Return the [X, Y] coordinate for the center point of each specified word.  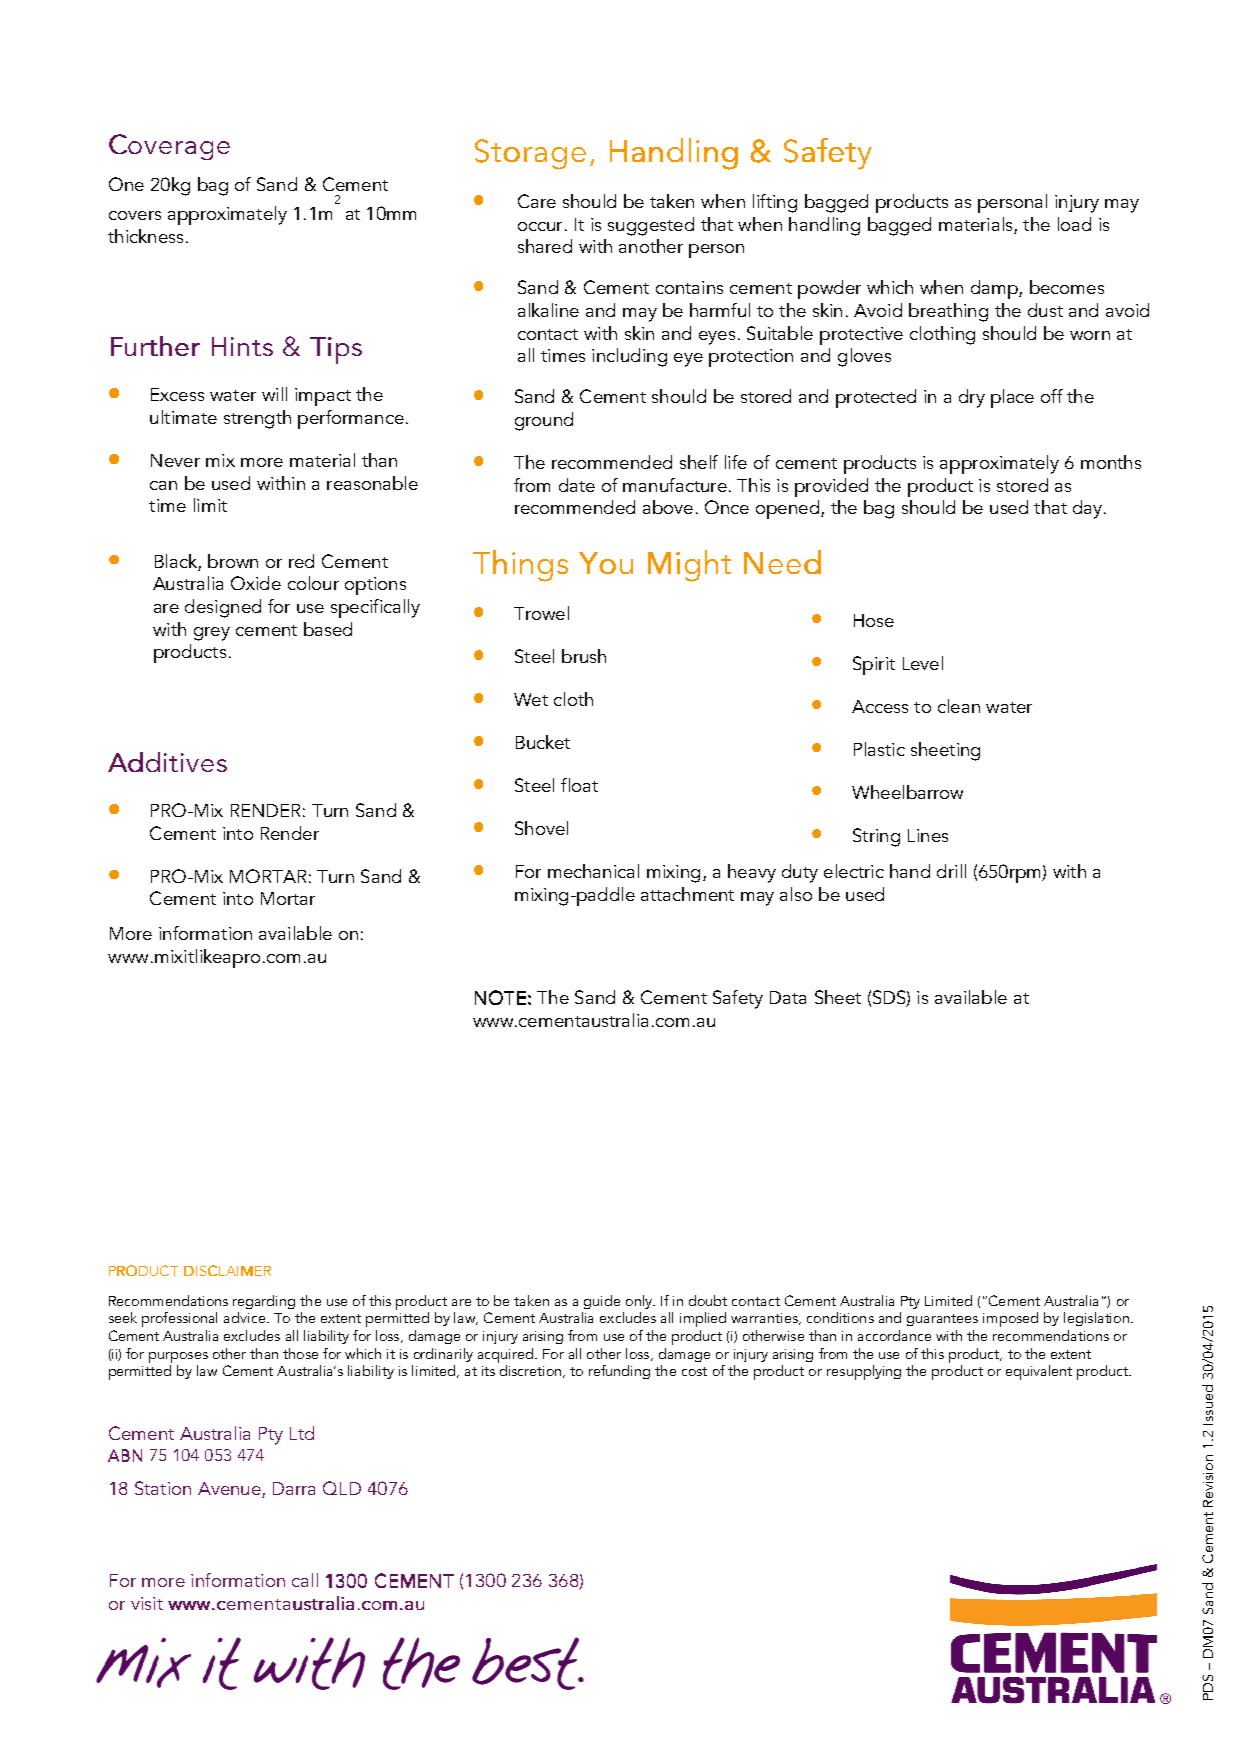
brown [233, 561]
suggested [651, 226]
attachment [687, 894]
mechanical [593, 871]
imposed [1010, 1319]
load [1074, 224]
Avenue [230, 1490]
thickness [145, 236]
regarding [264, 1302]
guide [602, 1302]
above [668, 507]
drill [951, 871]
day [1089, 509]
